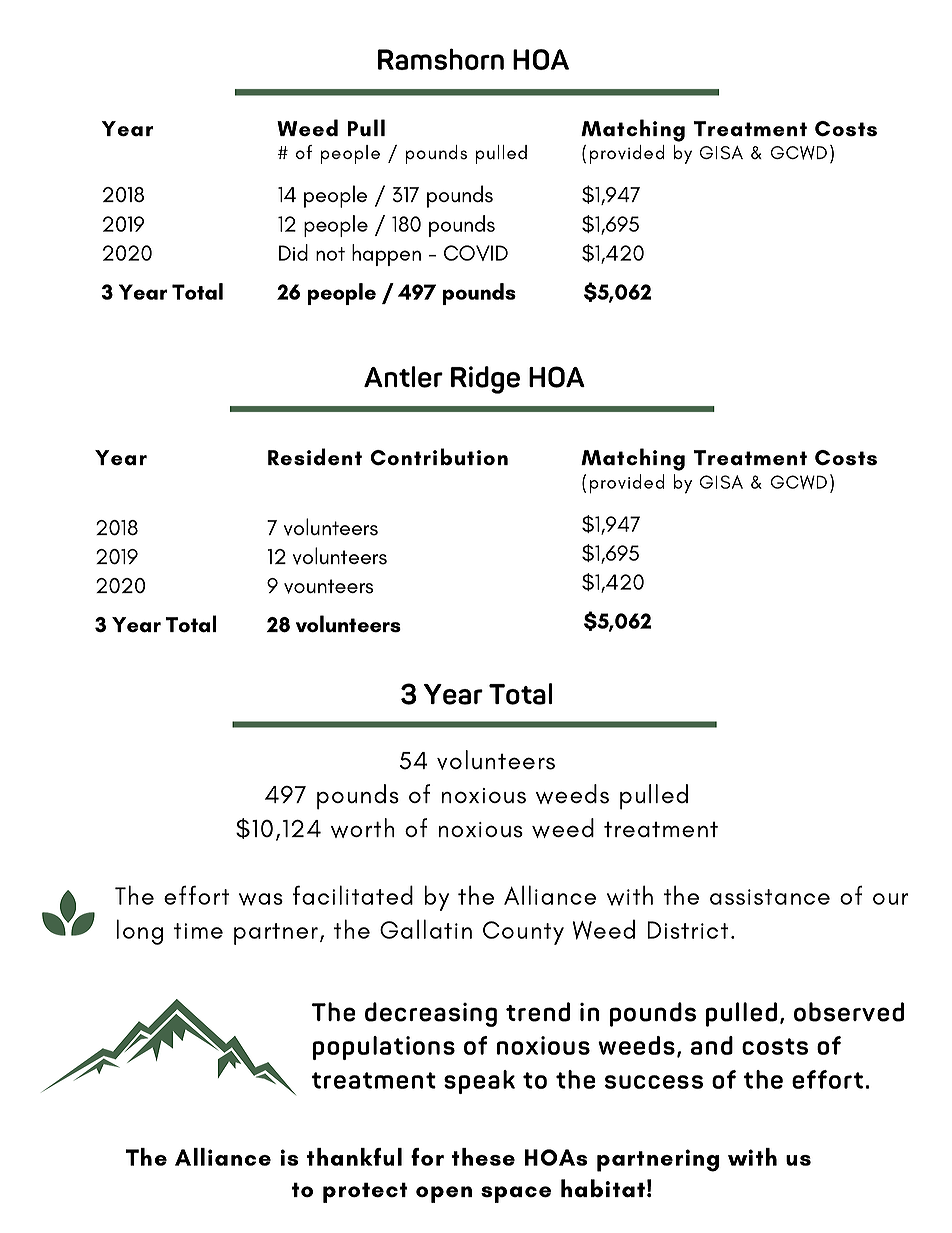 The image size is (952, 1233). I want to click on facilitated, so click(352, 895).
